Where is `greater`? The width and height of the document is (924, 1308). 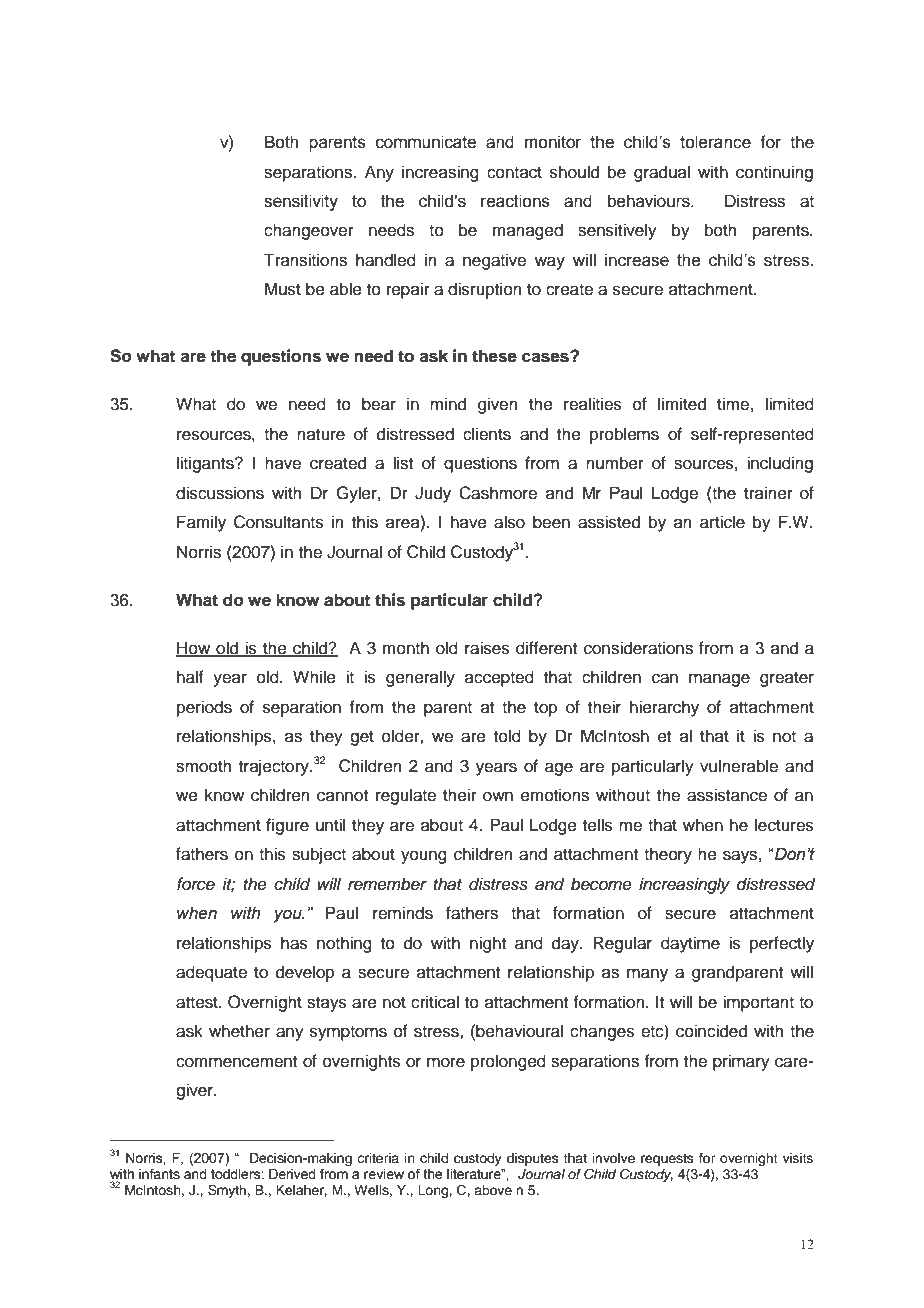 greater is located at coordinates (787, 679).
